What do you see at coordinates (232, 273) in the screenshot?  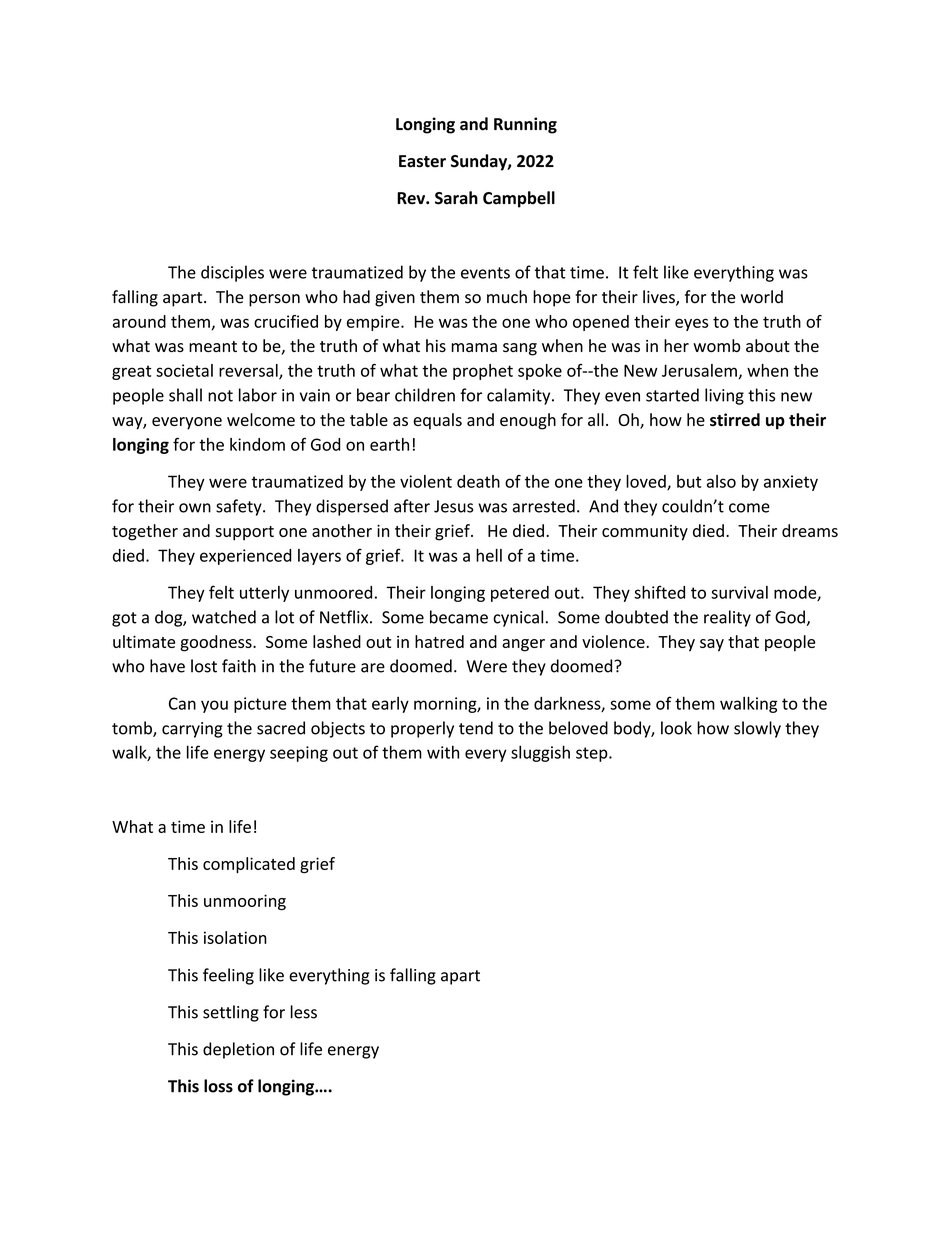 I see `disciples` at bounding box center [232, 273].
